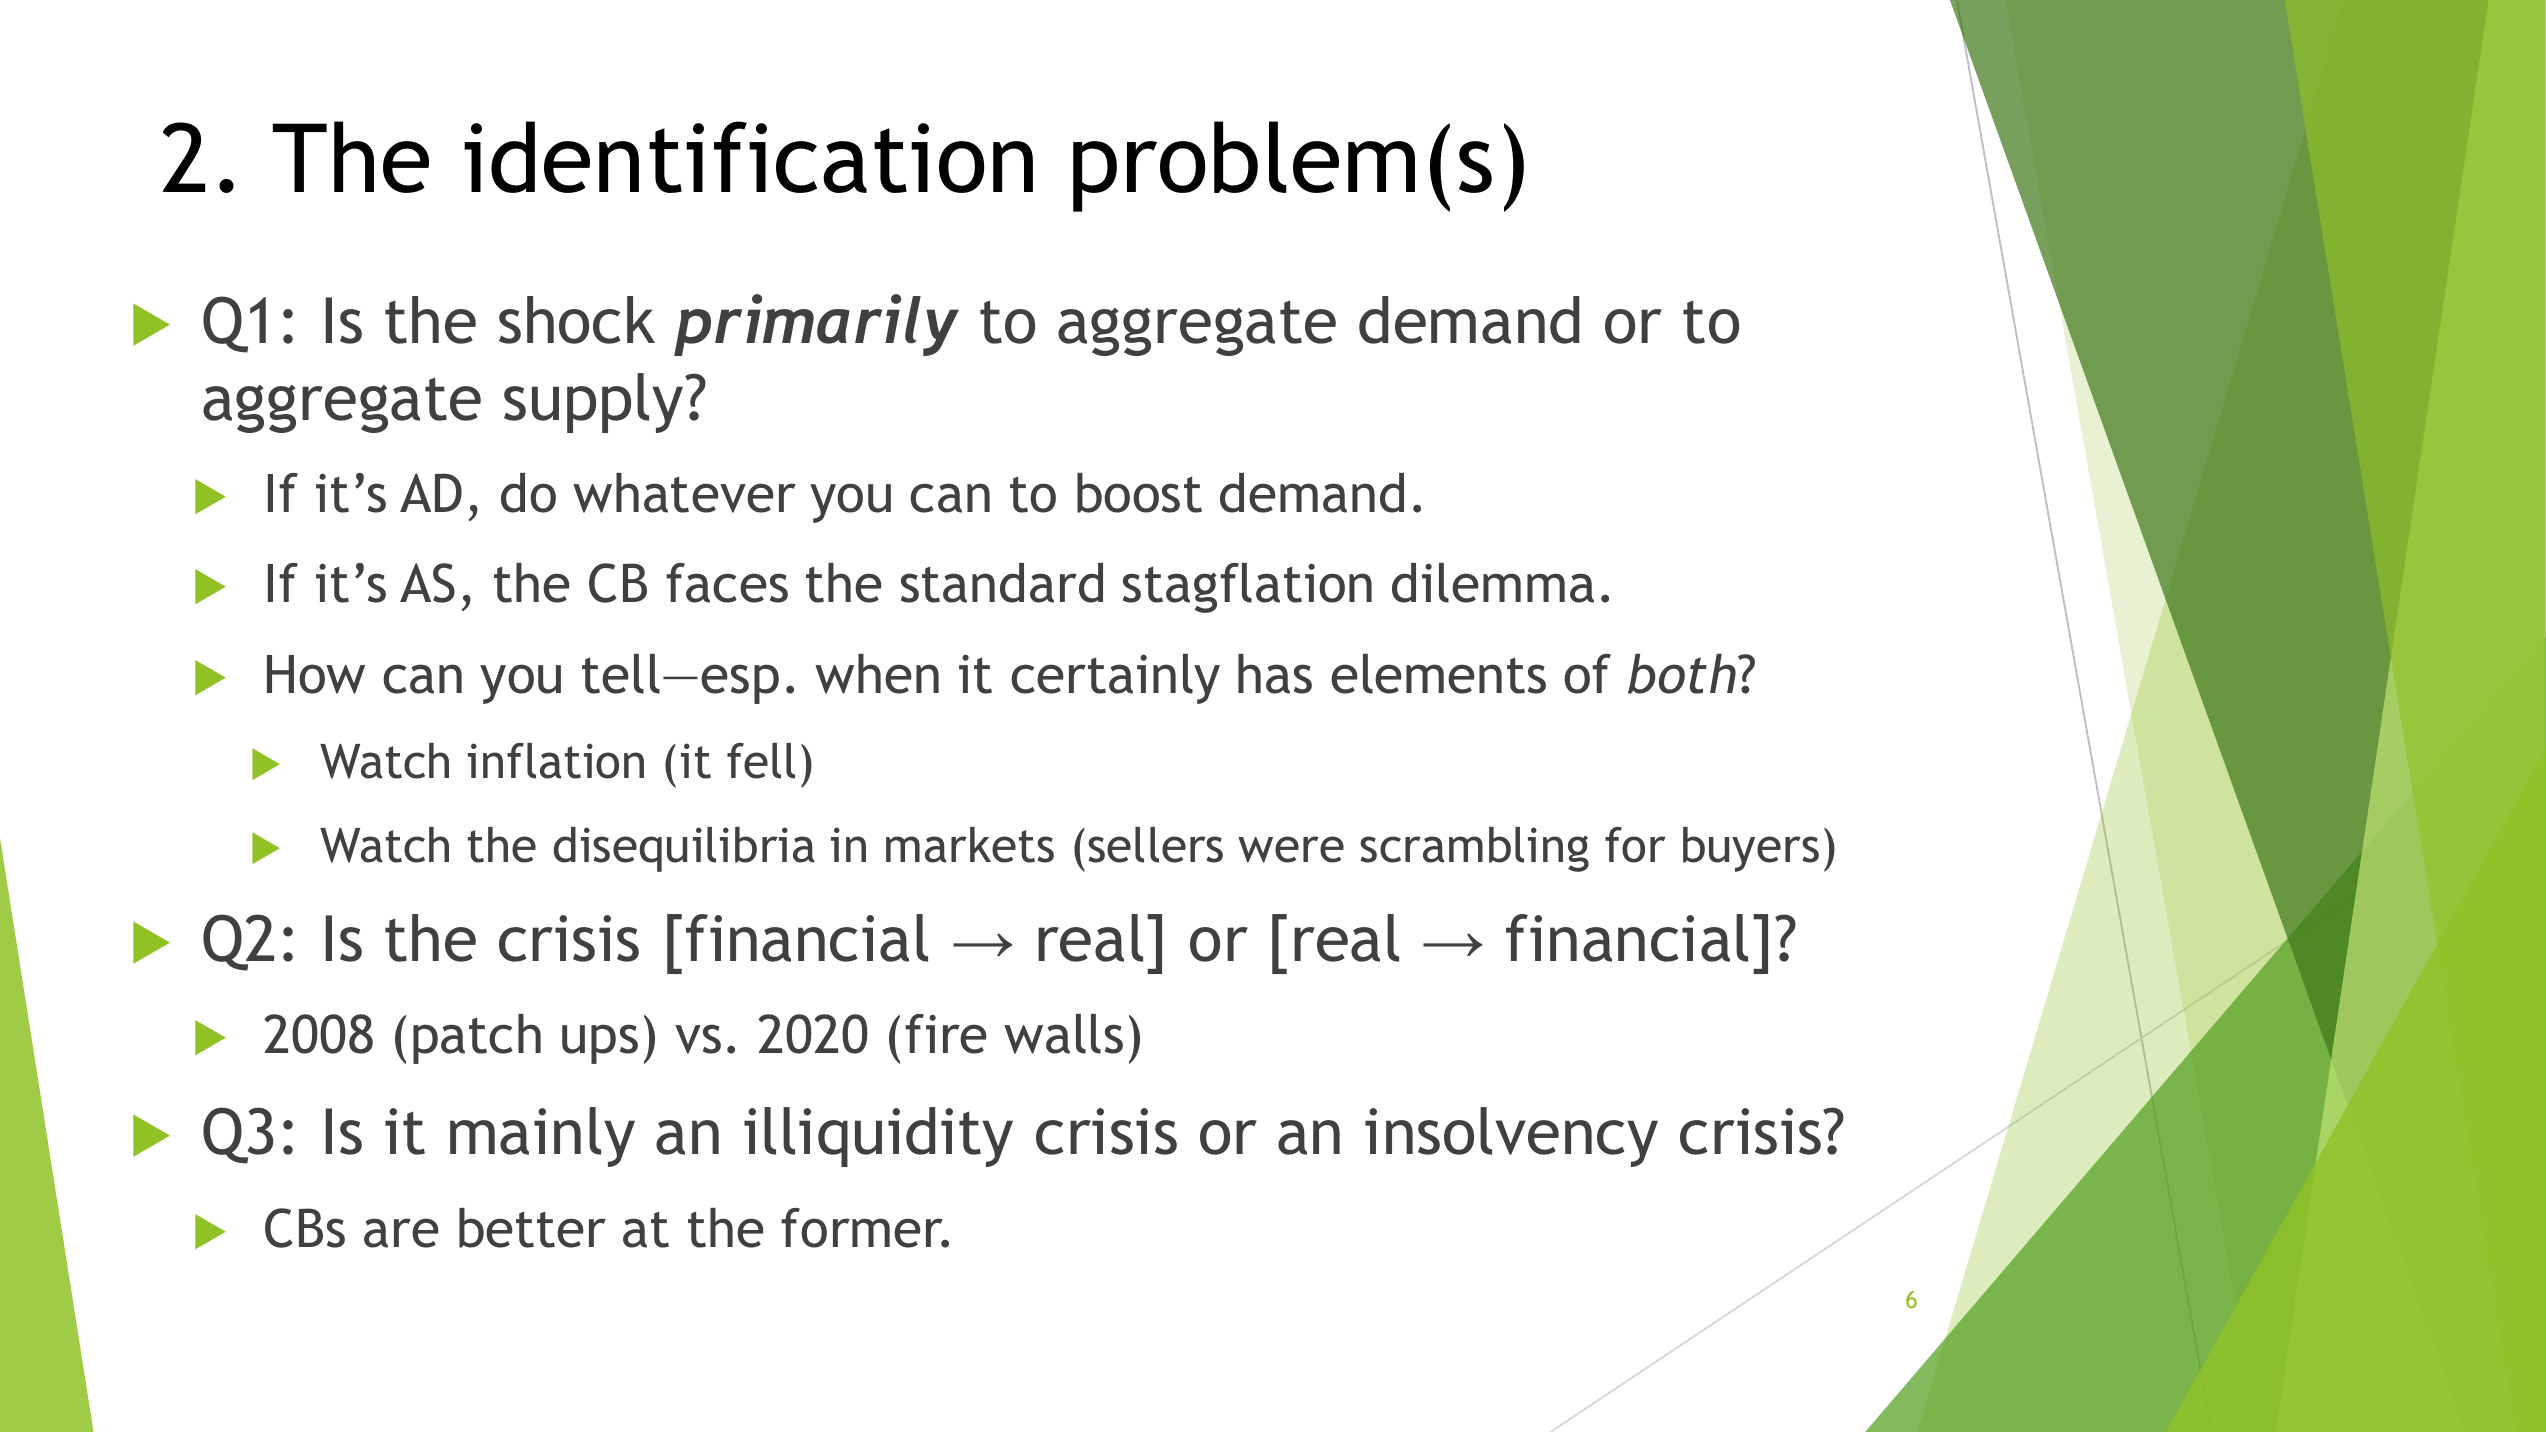  Describe the element at coordinates (878, 1137) in the screenshot. I see `illiquidity` at that location.
